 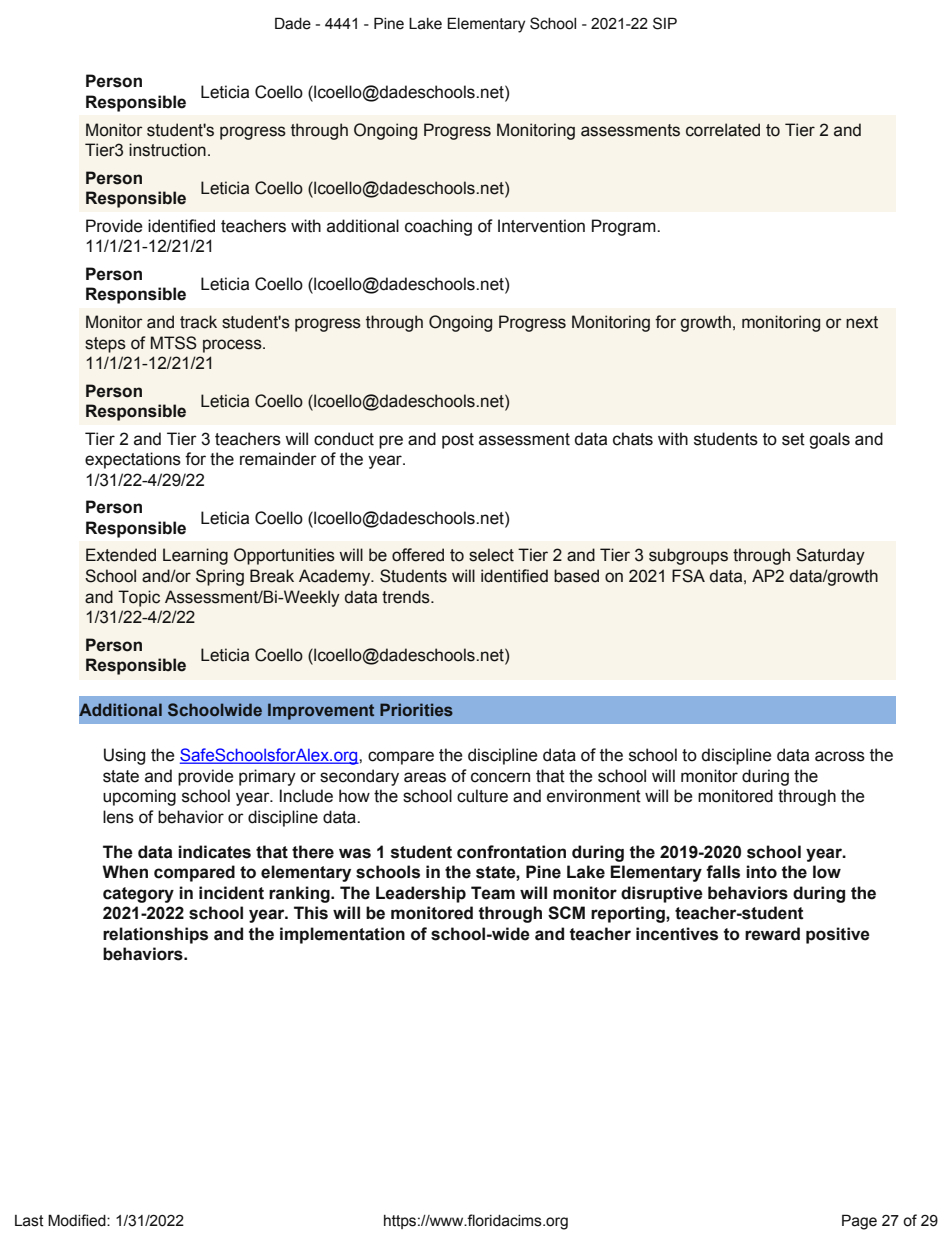 I want to click on post, so click(x=458, y=441).
